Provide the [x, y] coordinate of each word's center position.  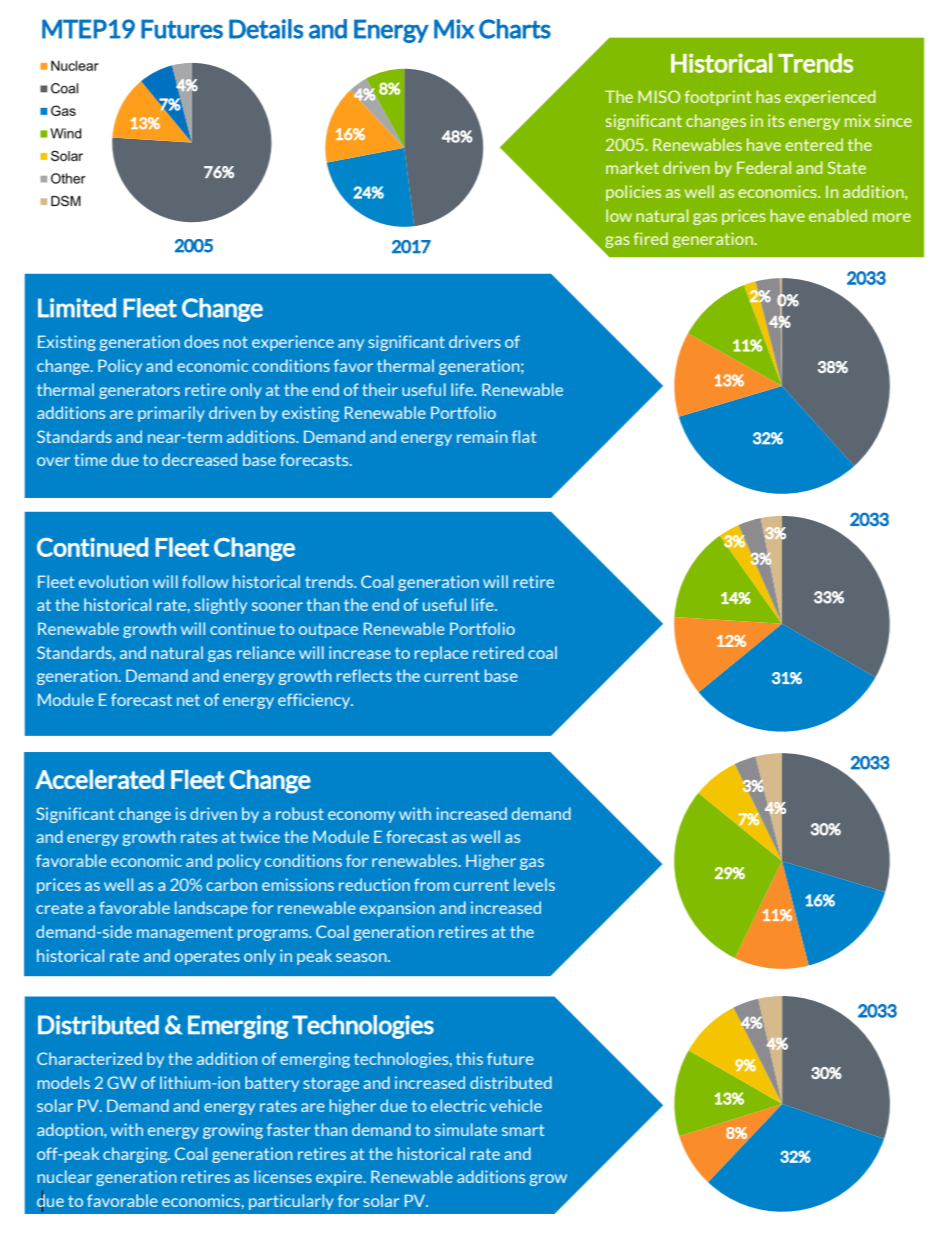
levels [534, 884]
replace [441, 654]
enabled [838, 215]
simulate [466, 1129]
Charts [515, 29]
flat [524, 436]
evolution [113, 581]
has [768, 96]
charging [136, 1155]
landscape [211, 909]
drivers [475, 341]
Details [266, 29]
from [431, 884]
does [201, 341]
